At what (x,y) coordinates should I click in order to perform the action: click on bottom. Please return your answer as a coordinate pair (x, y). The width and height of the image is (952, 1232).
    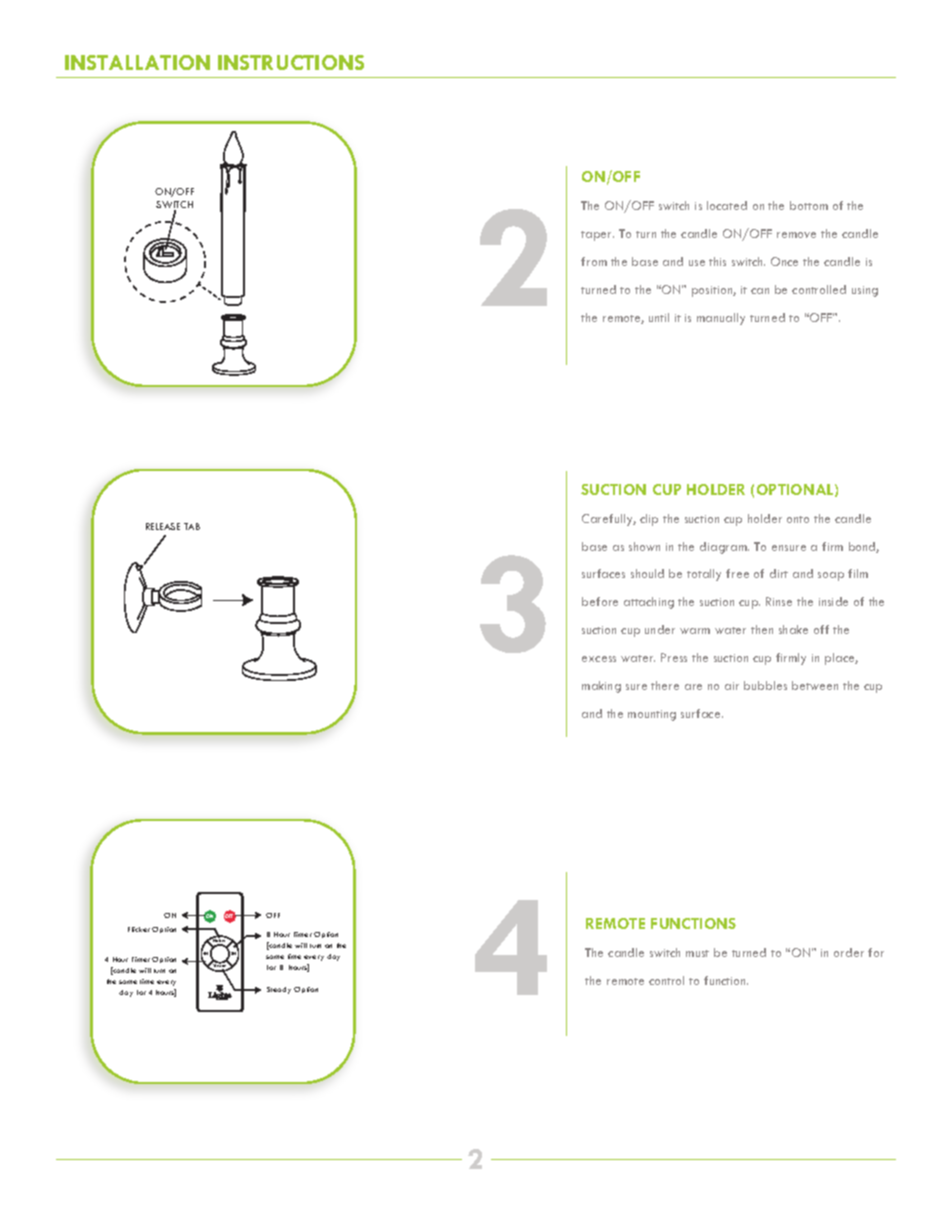
    Looking at the image, I should click on (809, 205).
